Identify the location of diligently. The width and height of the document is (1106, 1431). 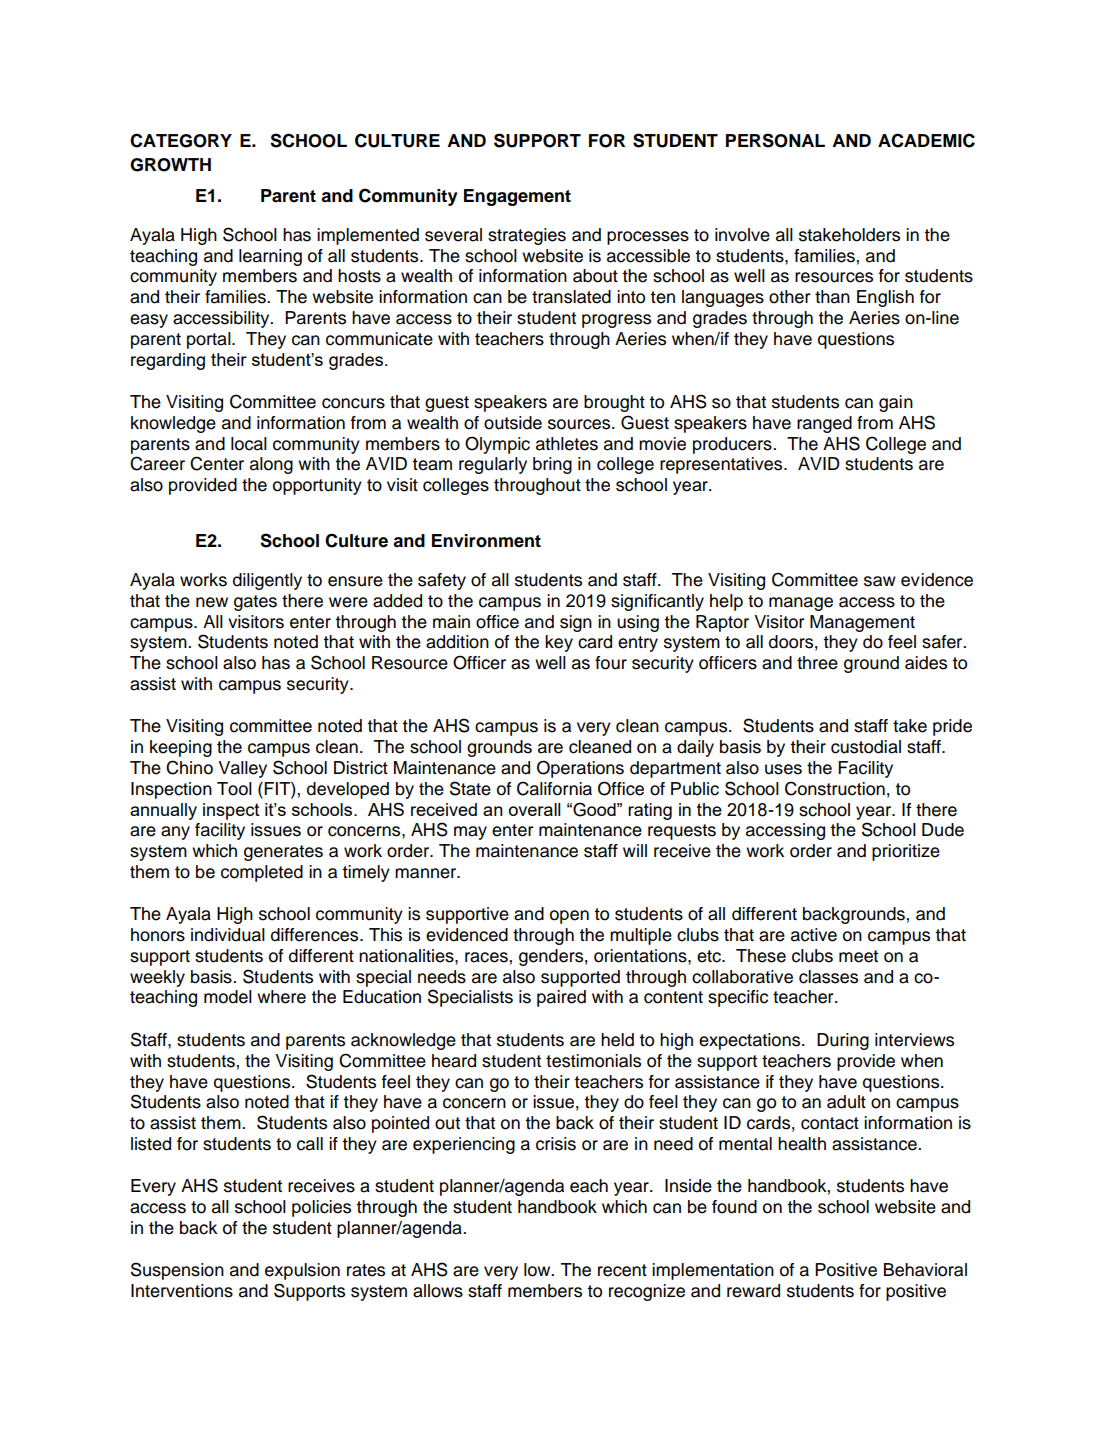
(267, 581).
